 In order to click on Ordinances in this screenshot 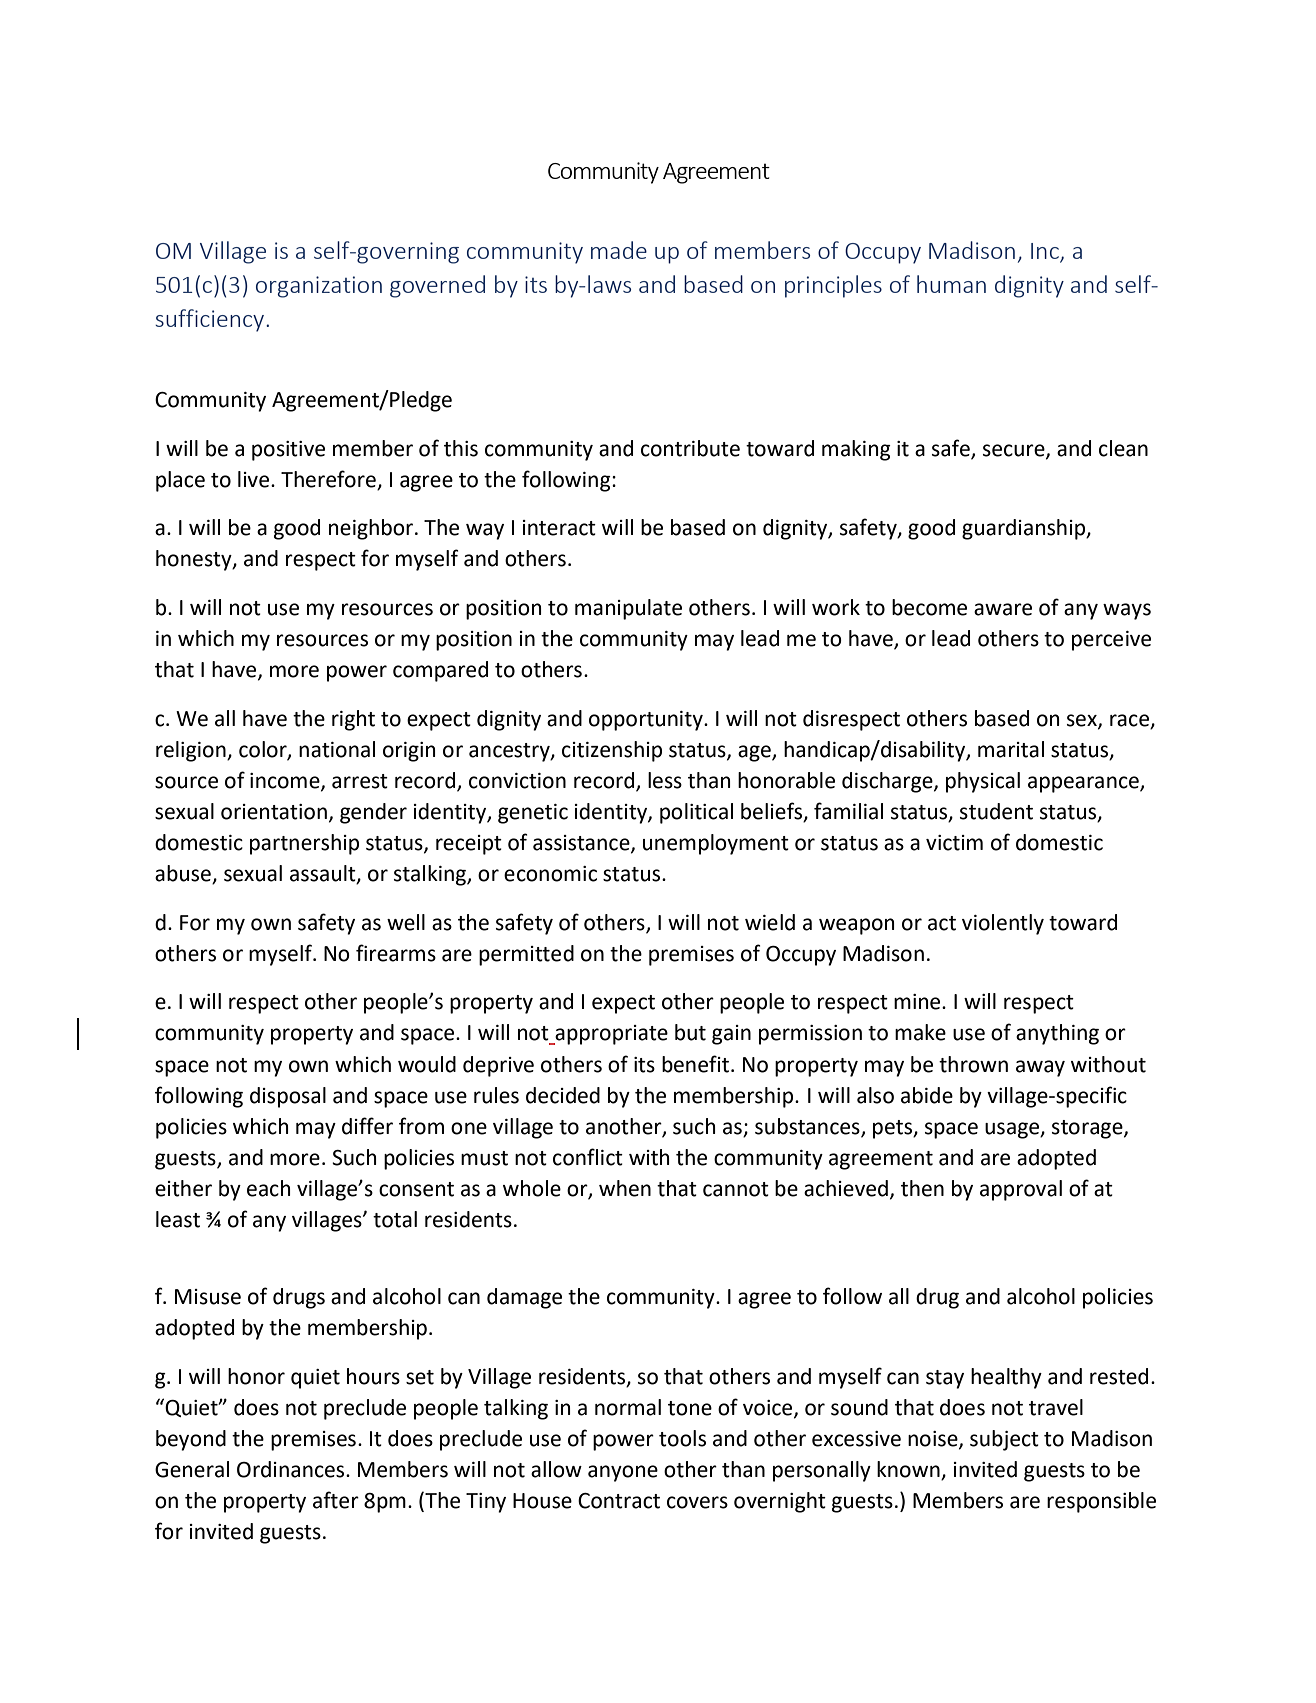, I will do `click(292, 1469)`.
